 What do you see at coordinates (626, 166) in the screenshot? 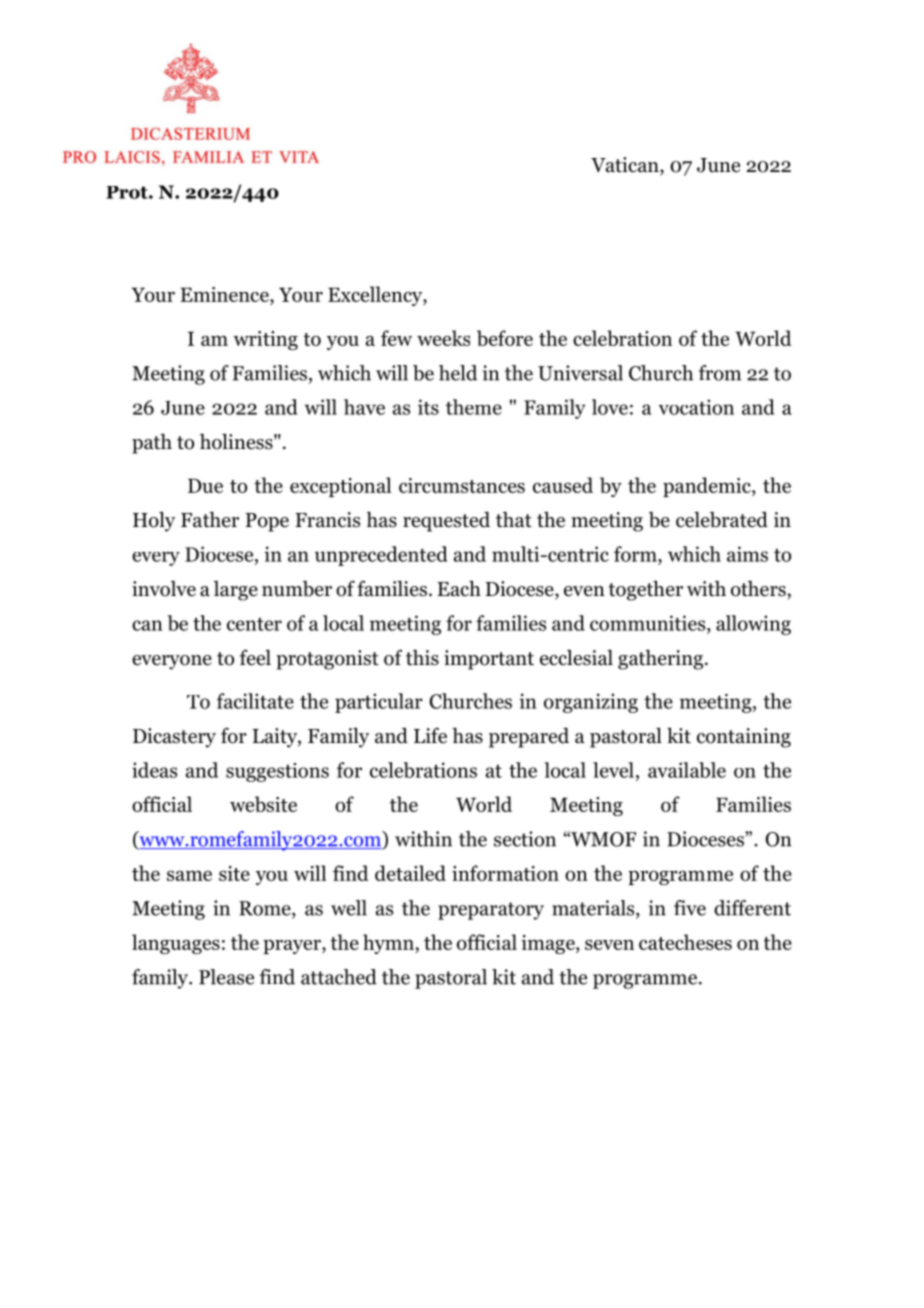
I see `Vatican` at bounding box center [626, 166].
